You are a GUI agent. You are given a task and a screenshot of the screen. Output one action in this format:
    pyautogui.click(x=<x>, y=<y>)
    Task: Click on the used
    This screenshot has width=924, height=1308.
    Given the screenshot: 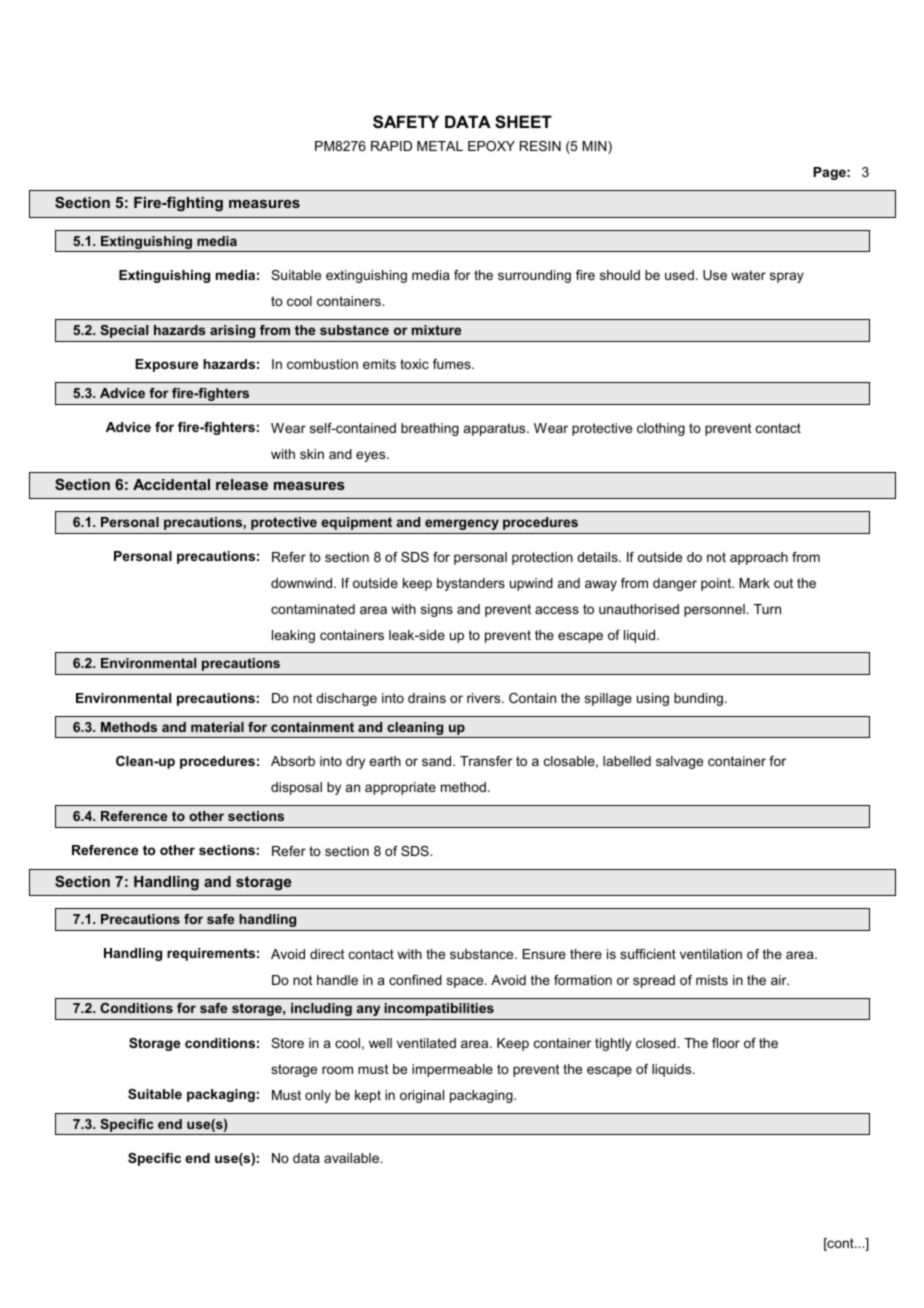 What is the action you would take?
    pyautogui.click(x=679, y=275)
